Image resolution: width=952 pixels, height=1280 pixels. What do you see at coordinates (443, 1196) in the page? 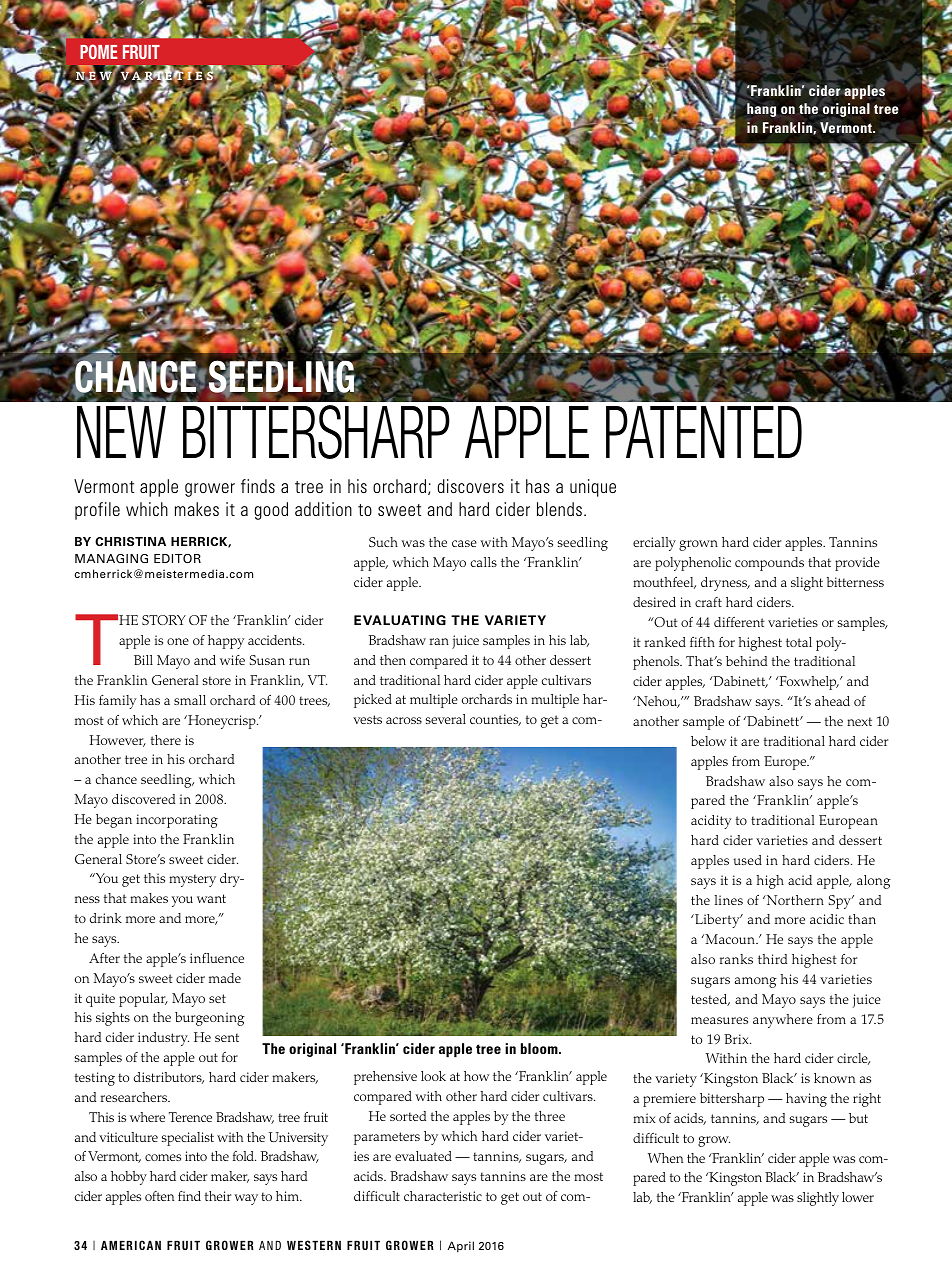
I see `characteristic` at bounding box center [443, 1196].
